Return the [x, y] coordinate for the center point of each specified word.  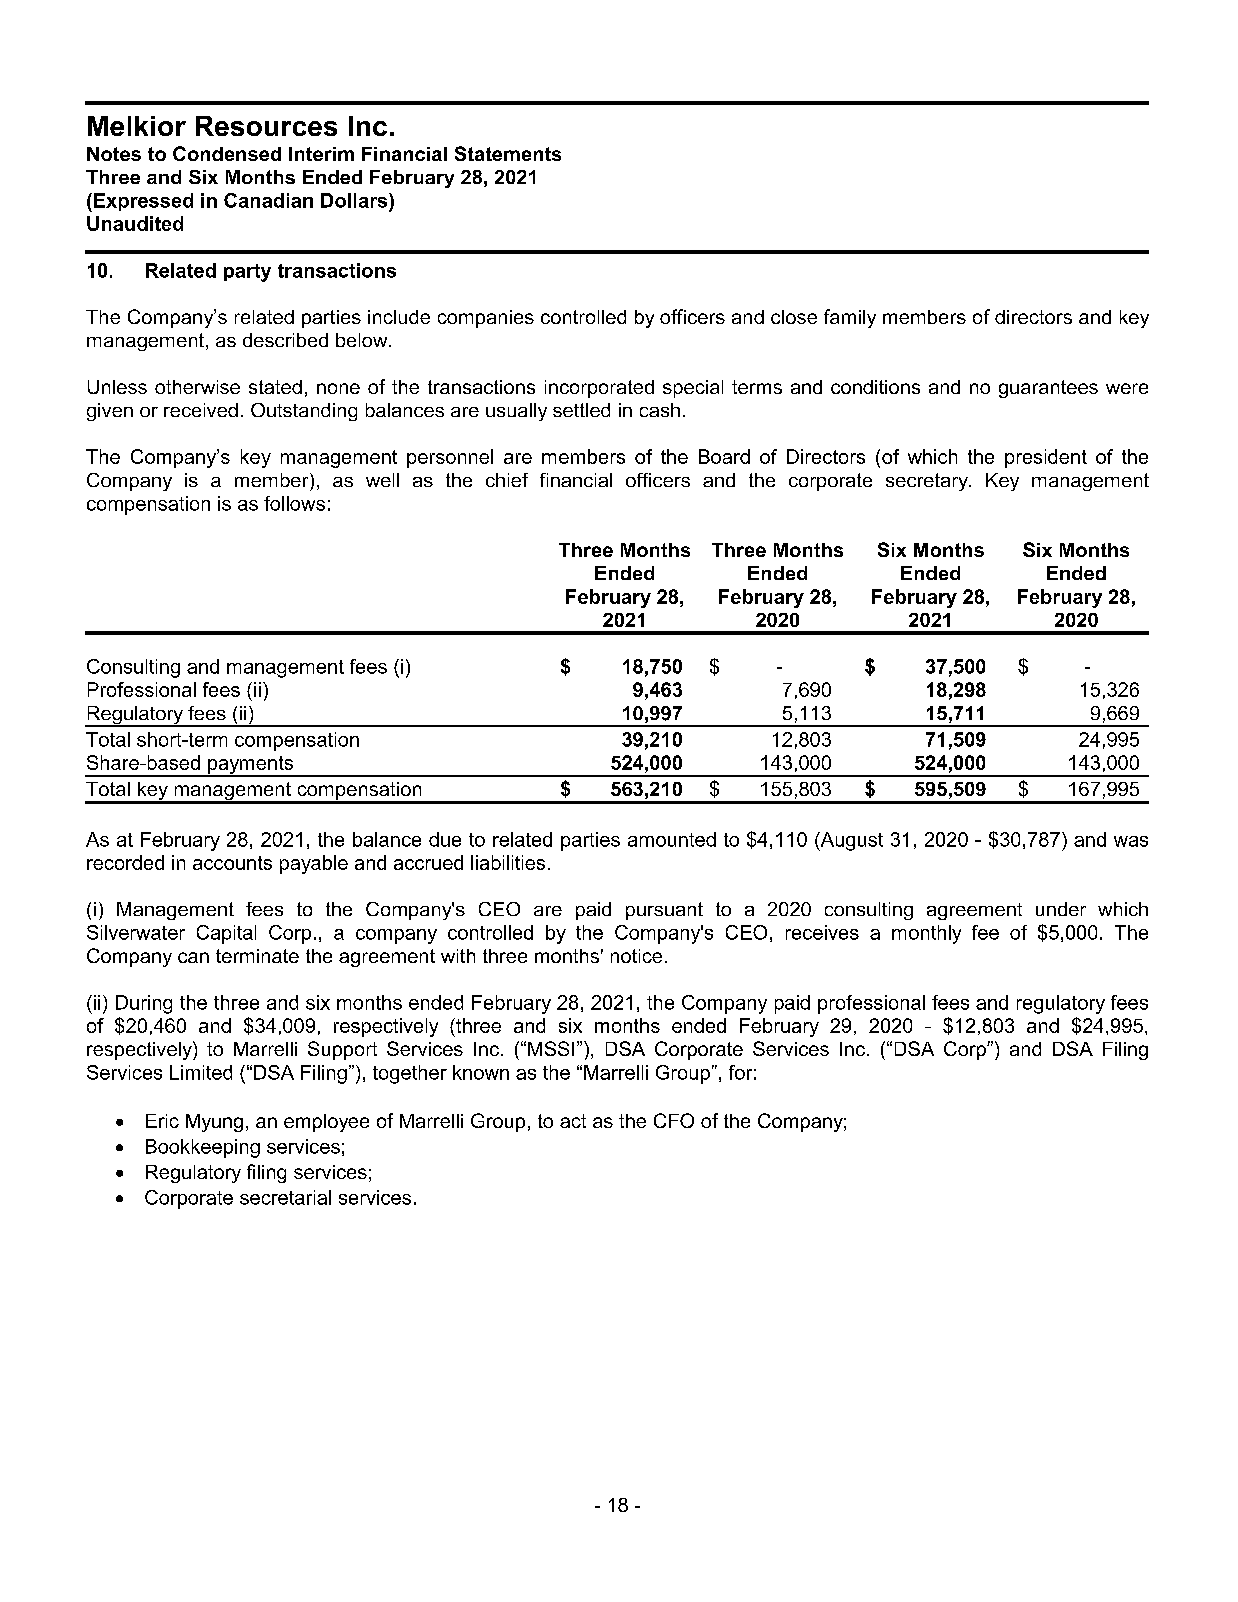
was [1131, 841]
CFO [674, 1120]
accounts [232, 863]
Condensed [227, 153]
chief [507, 480]
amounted [672, 839]
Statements [508, 153]
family [850, 318]
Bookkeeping [203, 1148]
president [1046, 458]
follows [294, 503]
